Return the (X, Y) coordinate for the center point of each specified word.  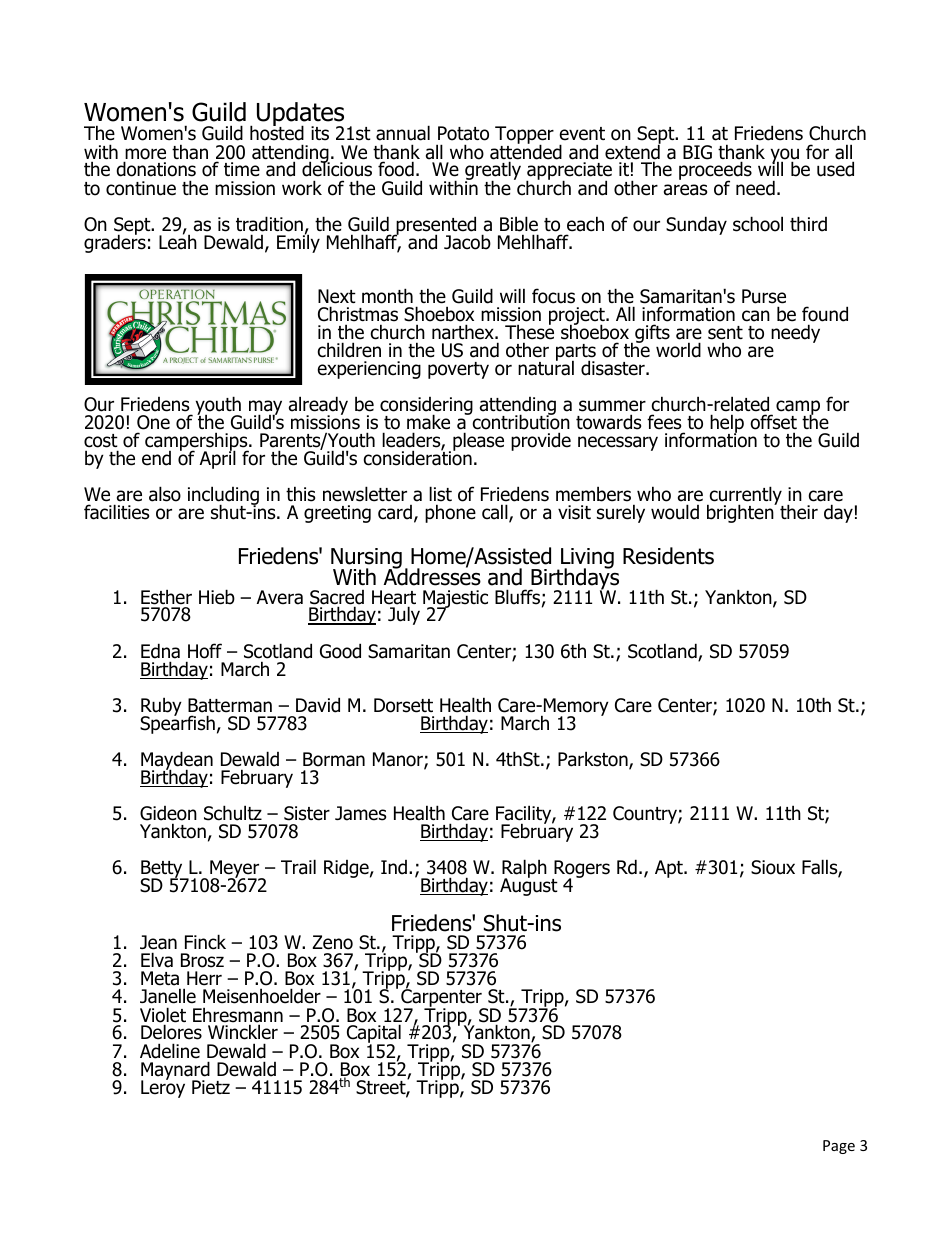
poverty (458, 370)
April (218, 459)
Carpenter (441, 999)
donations (156, 169)
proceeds (715, 172)
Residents (668, 556)
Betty (163, 870)
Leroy (163, 1088)
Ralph (524, 870)
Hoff (205, 651)
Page (839, 1147)
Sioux (773, 867)
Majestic (455, 600)
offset (773, 422)
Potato (463, 133)
